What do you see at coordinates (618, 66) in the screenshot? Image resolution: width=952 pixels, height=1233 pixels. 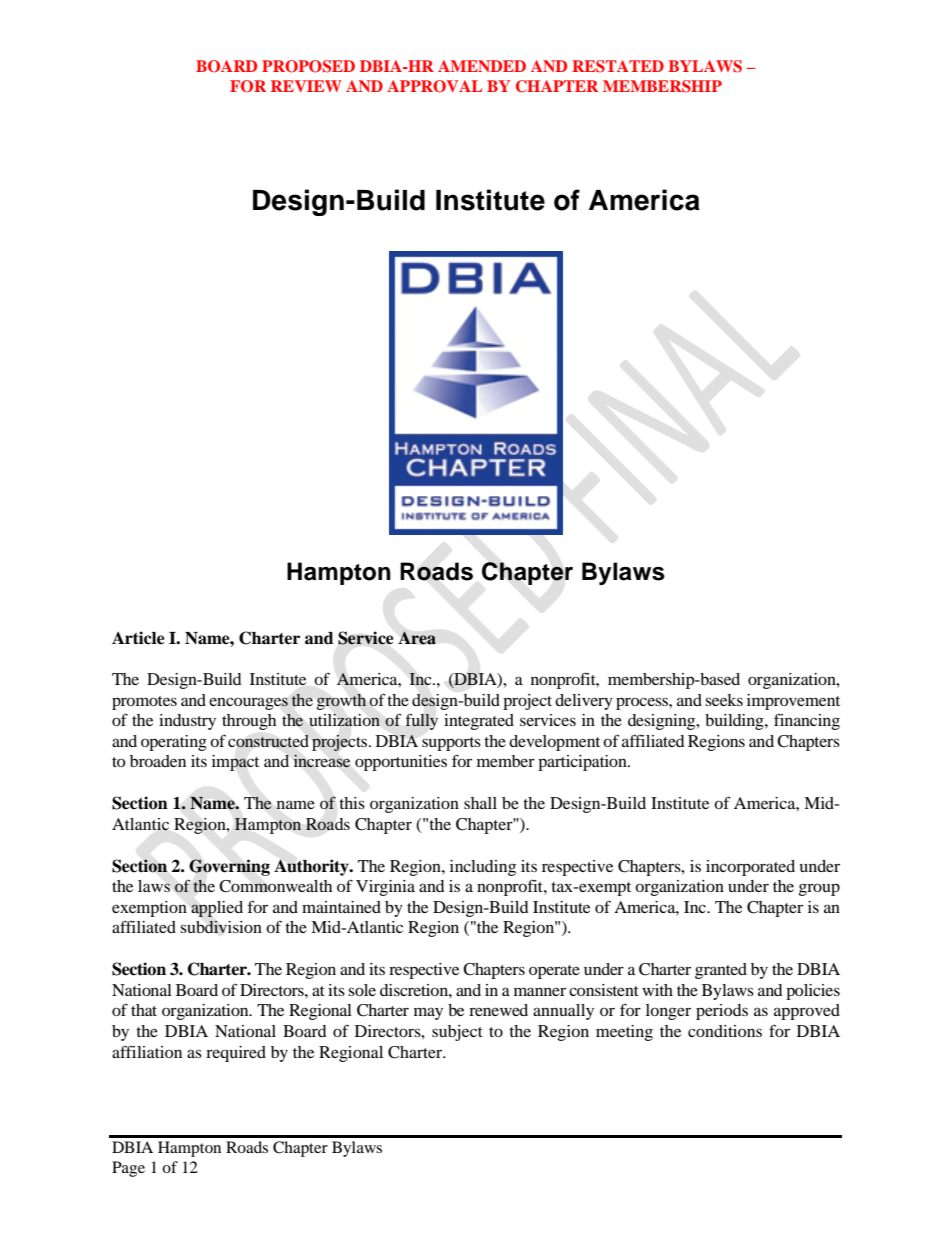 I see `RESTATED` at bounding box center [618, 66].
